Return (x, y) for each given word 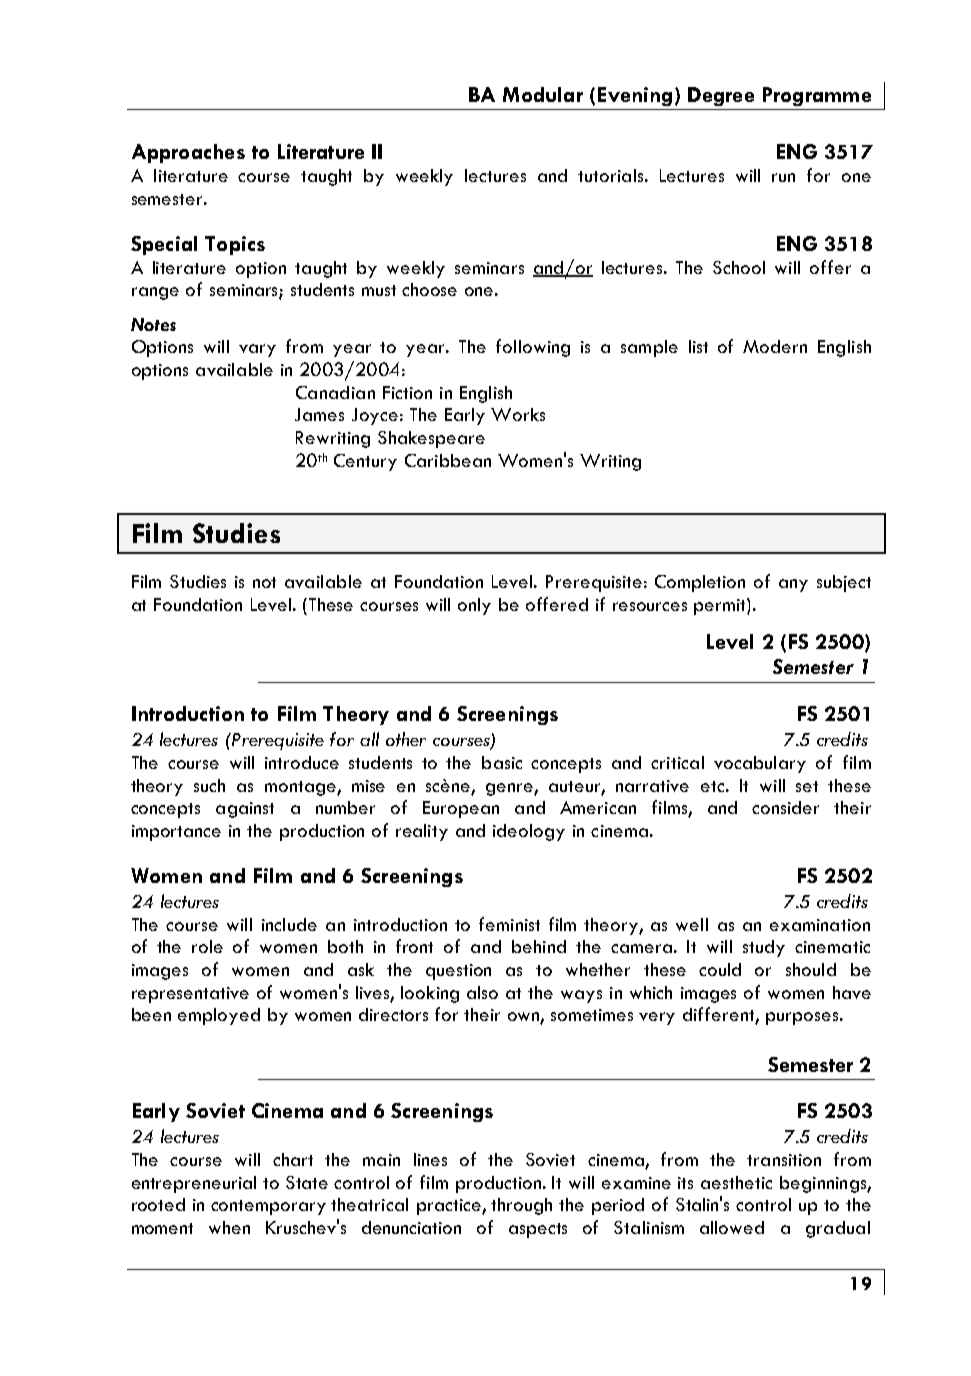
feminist (509, 924)
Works (518, 414)
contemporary (268, 1207)
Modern (775, 346)
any (793, 585)
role (207, 946)
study (764, 948)
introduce (302, 762)
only (474, 606)
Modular (543, 94)
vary (257, 350)
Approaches (188, 153)
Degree (721, 96)
